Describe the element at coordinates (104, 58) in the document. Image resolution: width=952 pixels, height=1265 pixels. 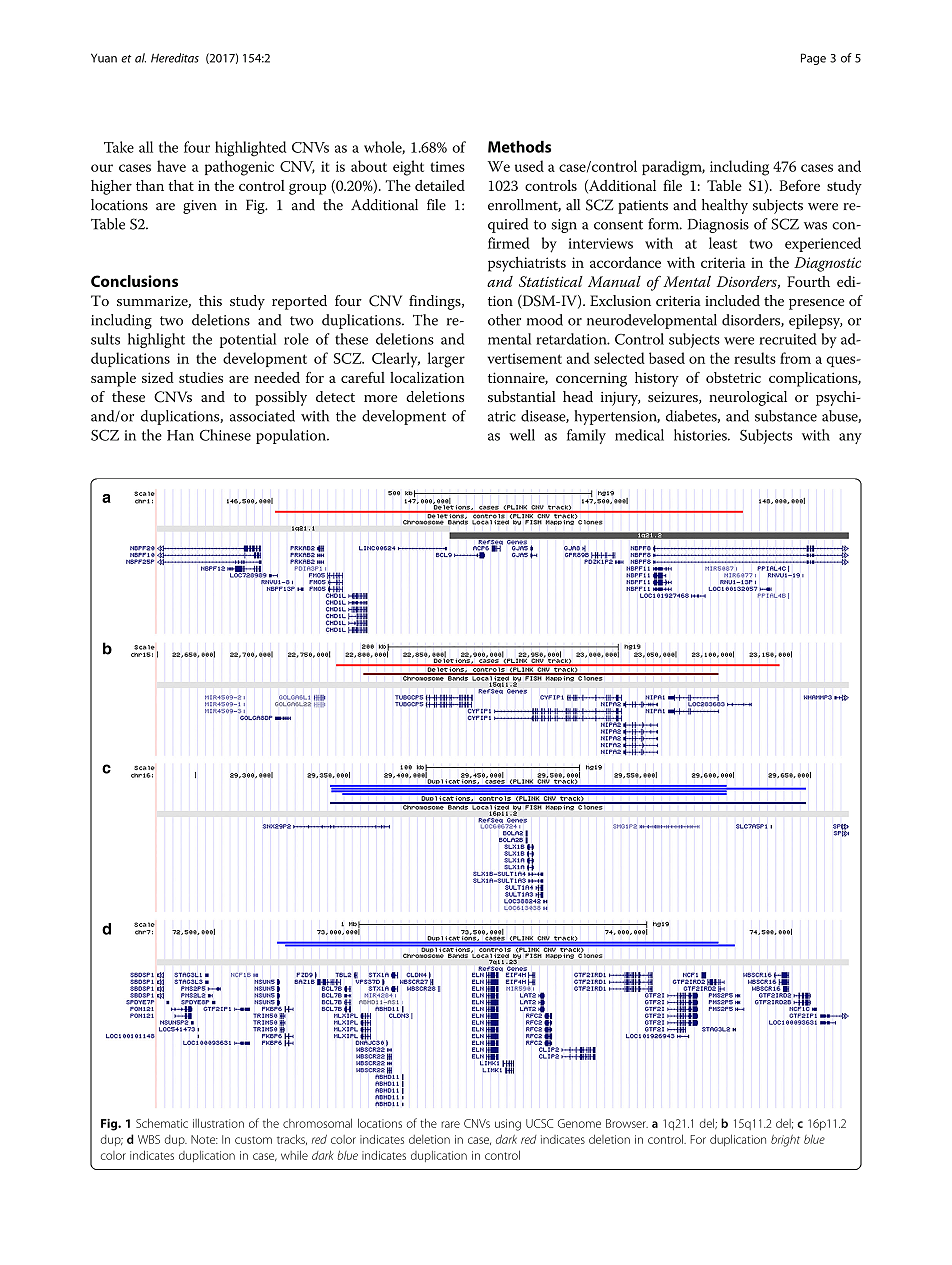
I see `Yuan` at that location.
